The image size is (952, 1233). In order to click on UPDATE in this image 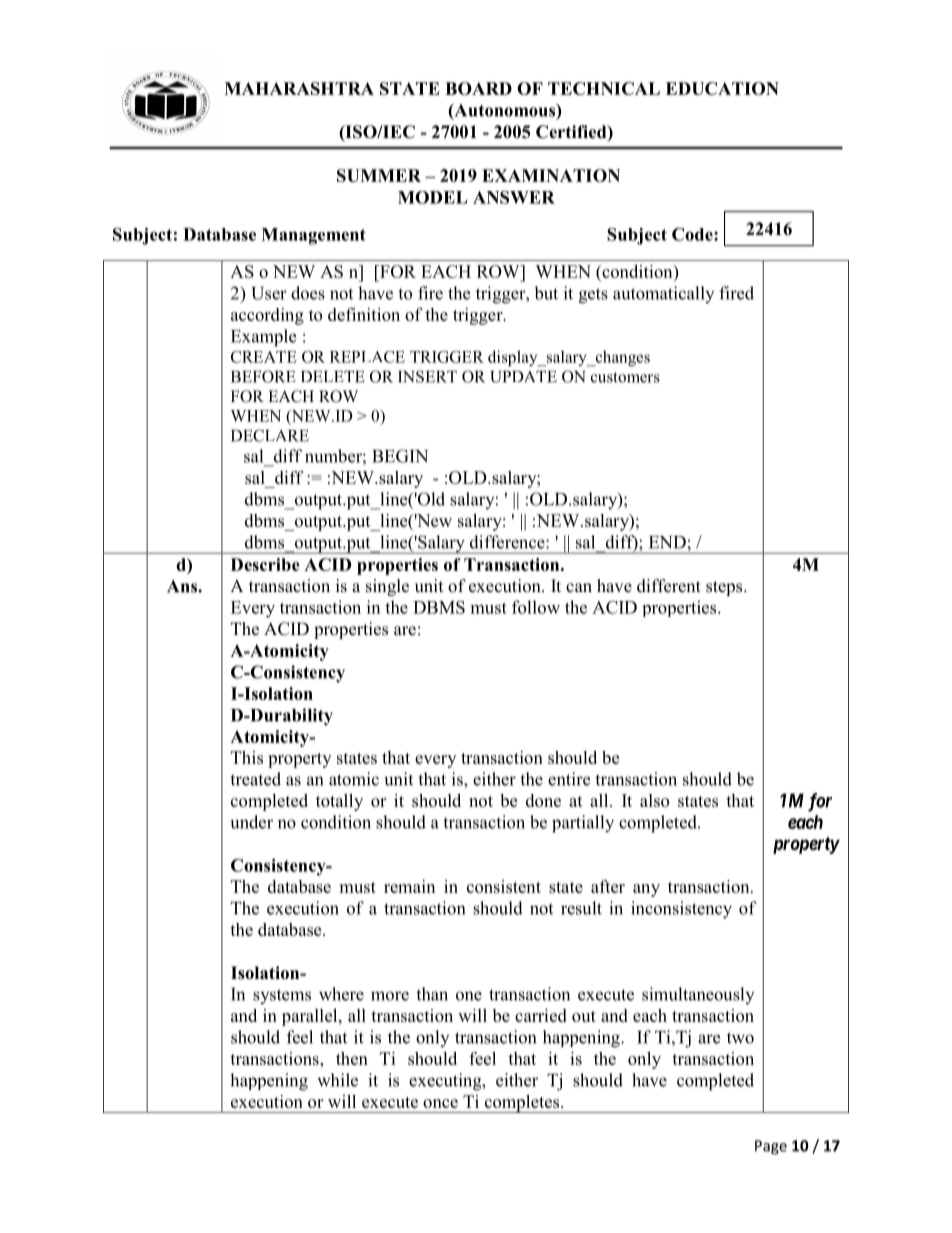, I will do `click(523, 377)`.
